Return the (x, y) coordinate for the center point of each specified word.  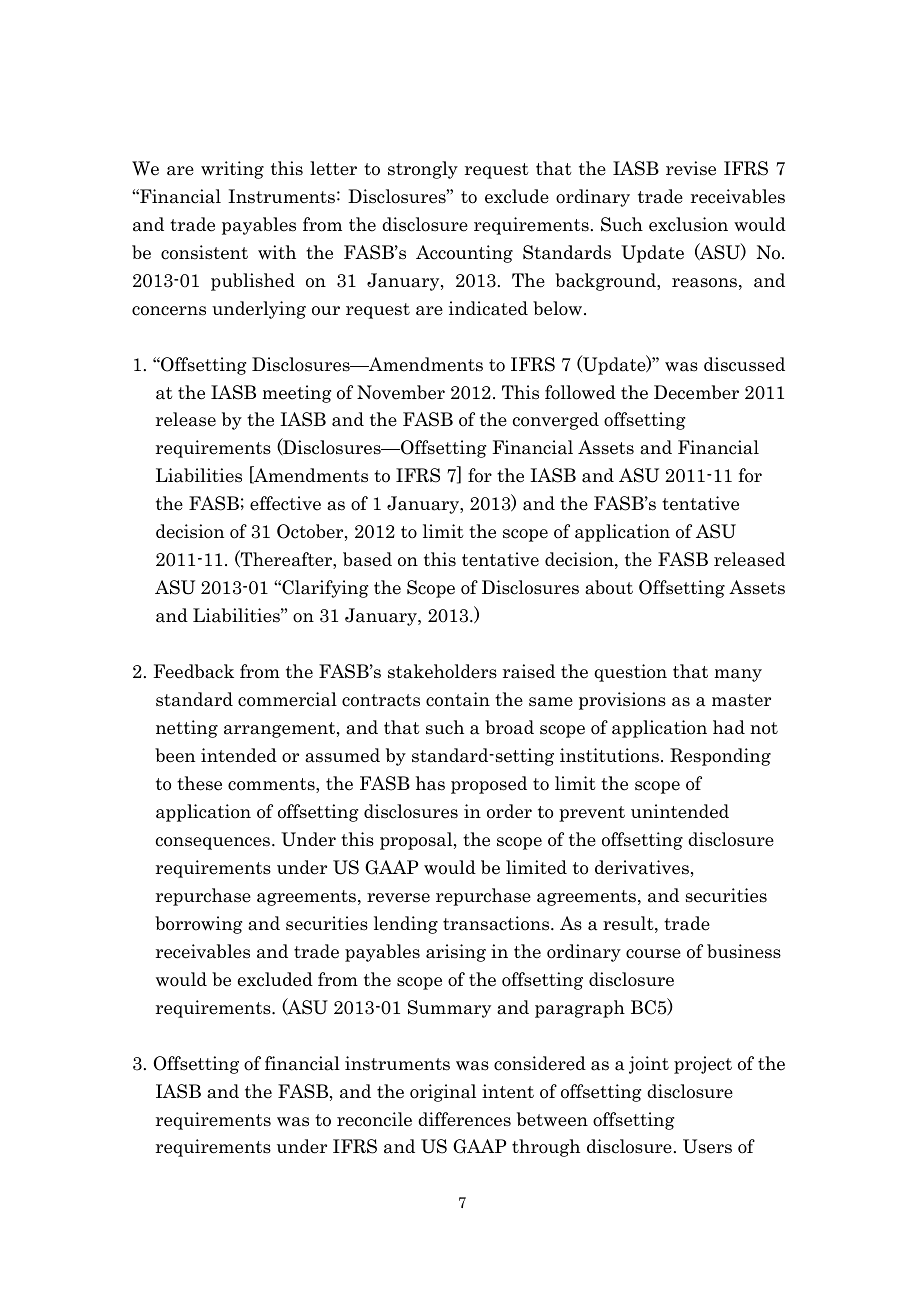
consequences (214, 843)
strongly (423, 170)
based (367, 559)
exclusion (688, 224)
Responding (720, 757)
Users (707, 1146)
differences (464, 1119)
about (609, 587)
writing (232, 170)
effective (285, 503)
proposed (489, 785)
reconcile (374, 1119)
